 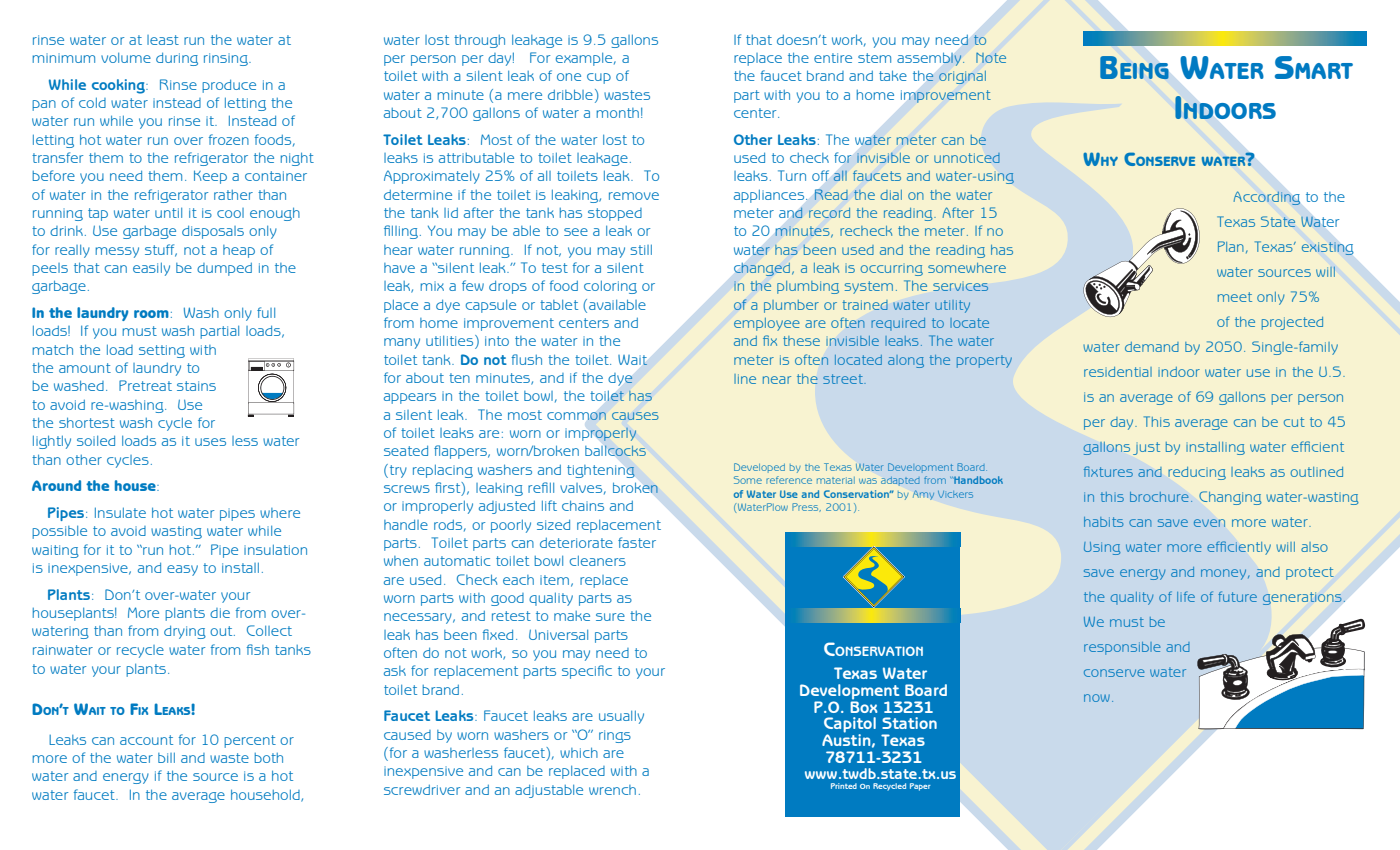 I want to click on bill, so click(x=166, y=757).
